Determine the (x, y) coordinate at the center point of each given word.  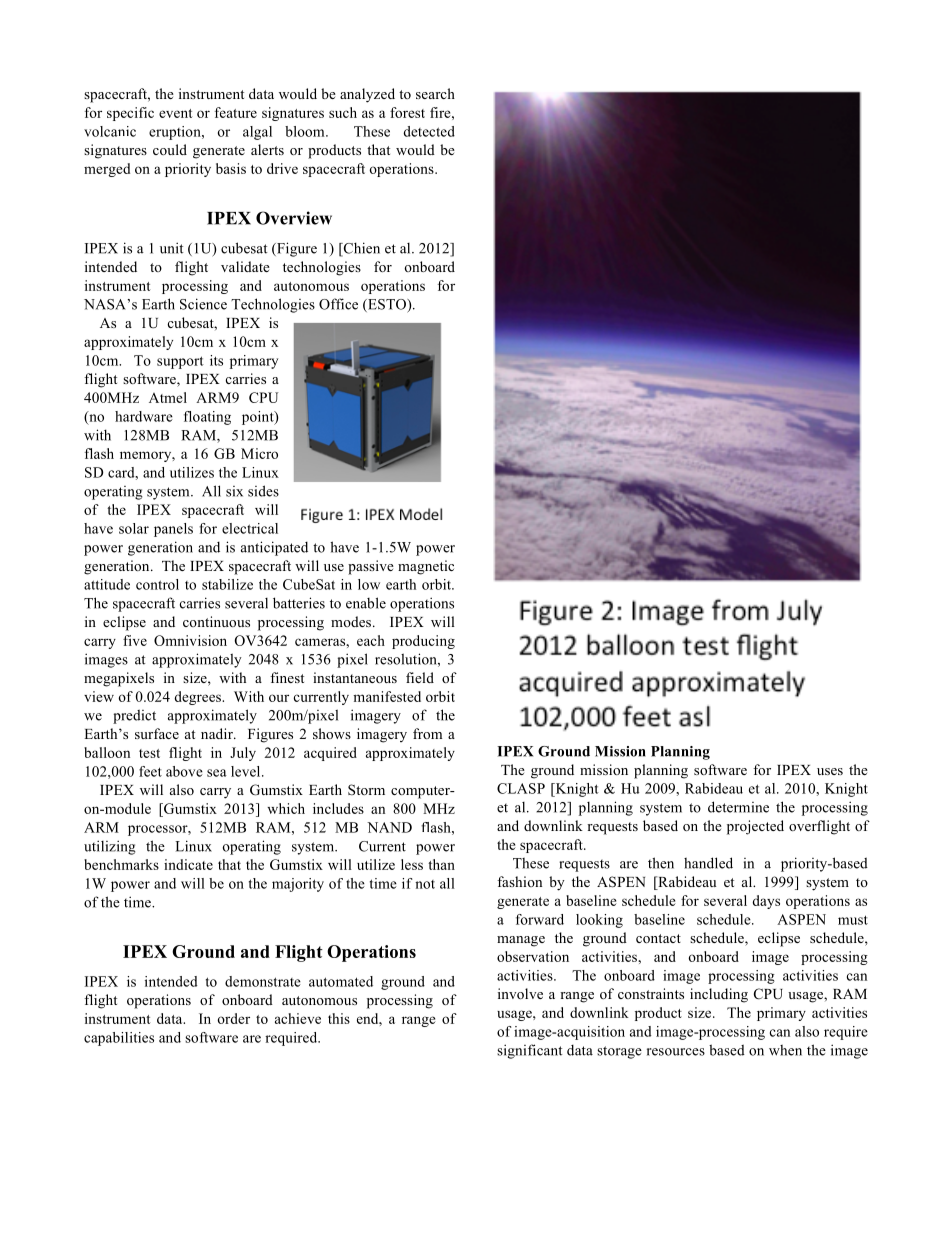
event (176, 113)
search (435, 93)
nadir (218, 733)
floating (207, 418)
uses (830, 771)
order (233, 1018)
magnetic (426, 567)
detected (429, 131)
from (427, 733)
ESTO (387, 305)
